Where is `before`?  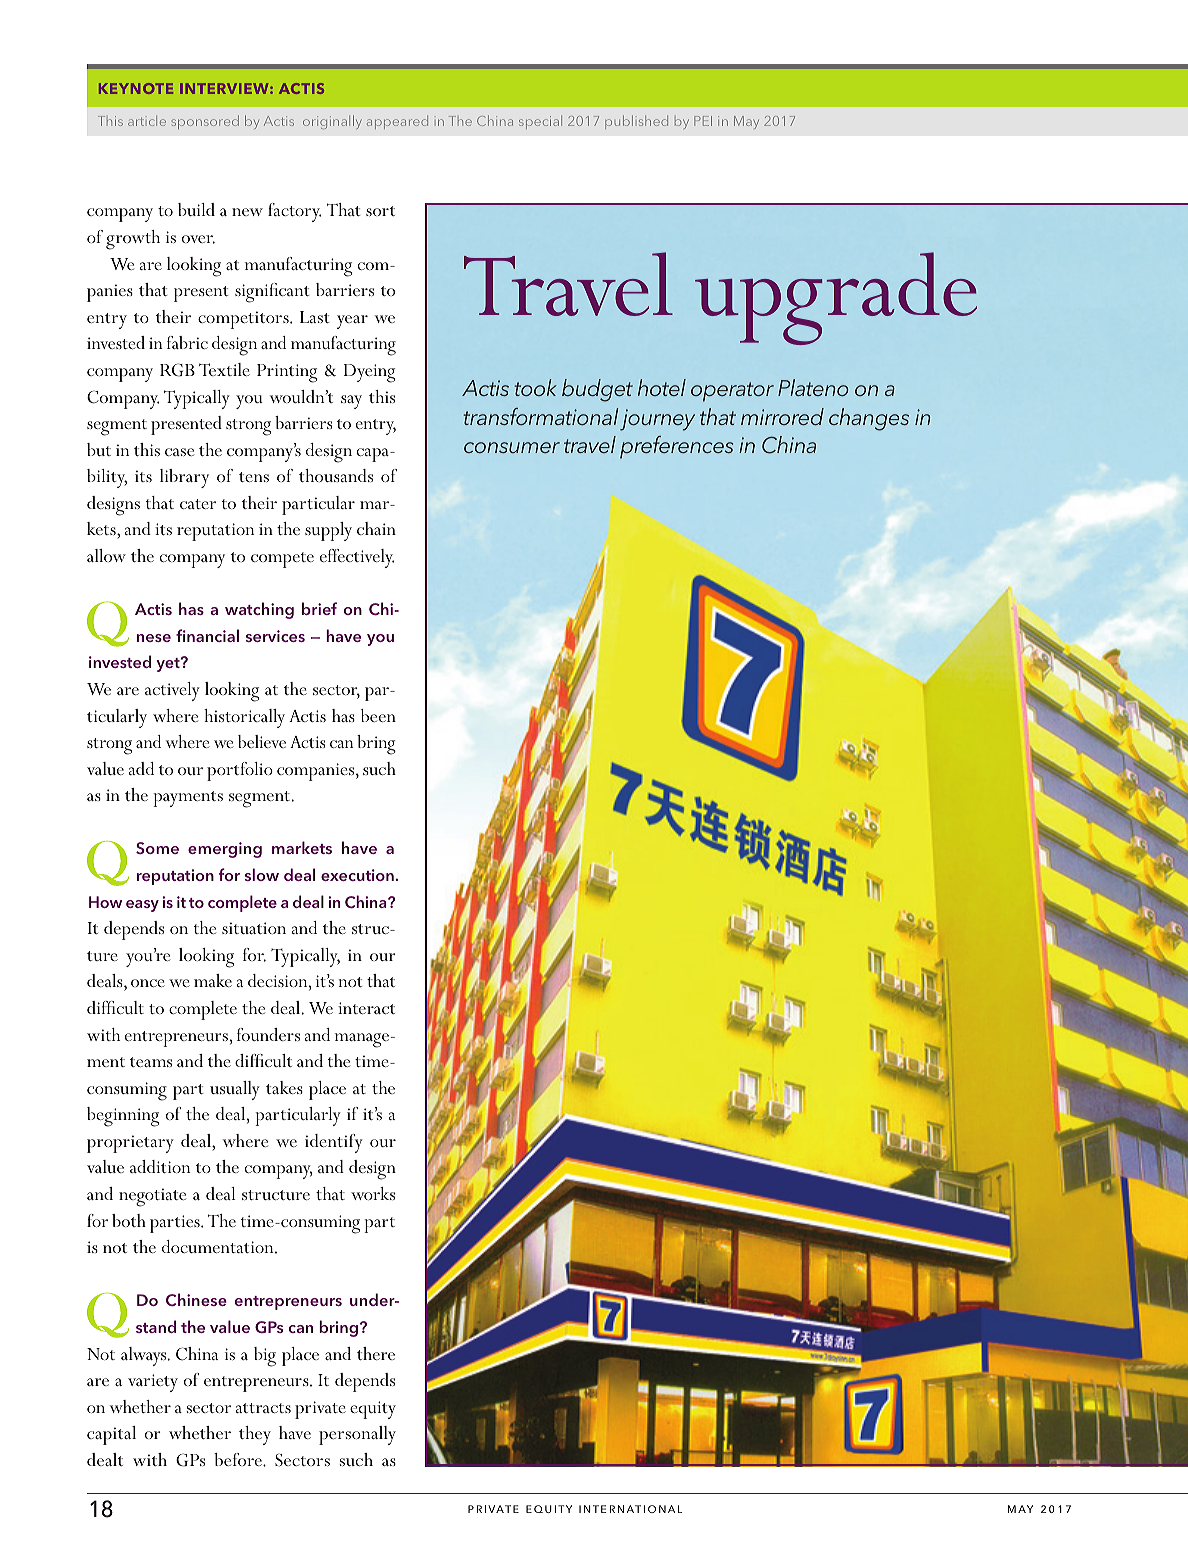 before is located at coordinates (239, 1459).
